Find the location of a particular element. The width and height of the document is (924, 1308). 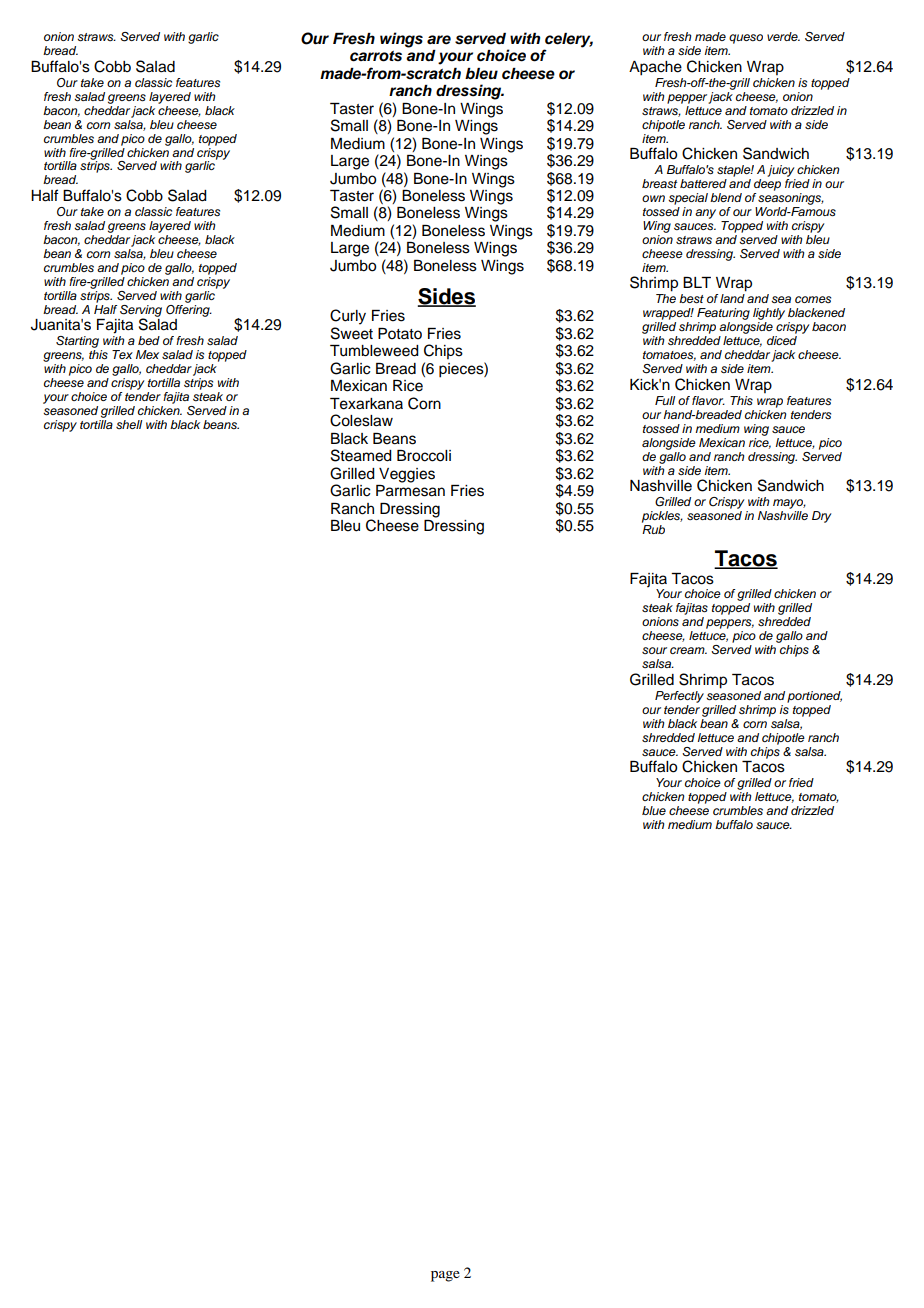

Perfectly is located at coordinates (679, 697).
